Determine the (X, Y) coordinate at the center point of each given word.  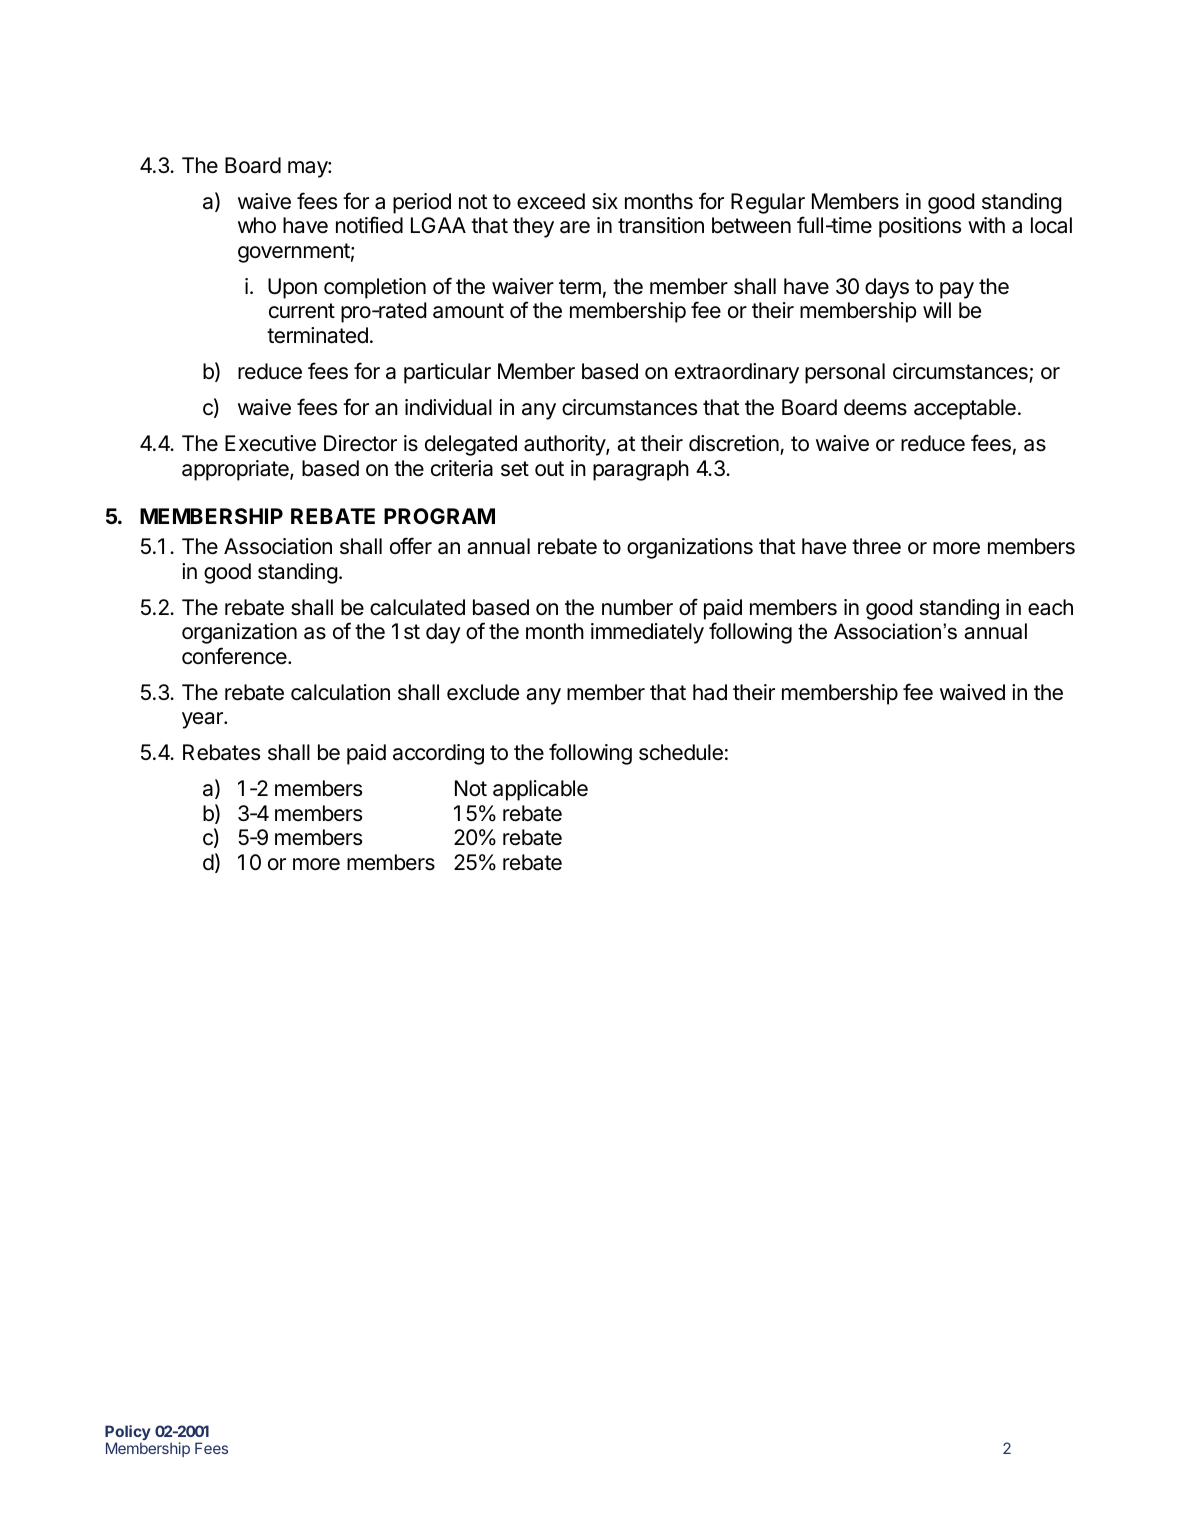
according (438, 754)
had (710, 692)
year (203, 720)
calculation (340, 692)
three (876, 546)
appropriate (236, 470)
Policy (128, 1434)
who (257, 225)
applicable (540, 790)
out (549, 469)
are (575, 227)
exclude (483, 692)
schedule (681, 752)
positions (920, 227)
